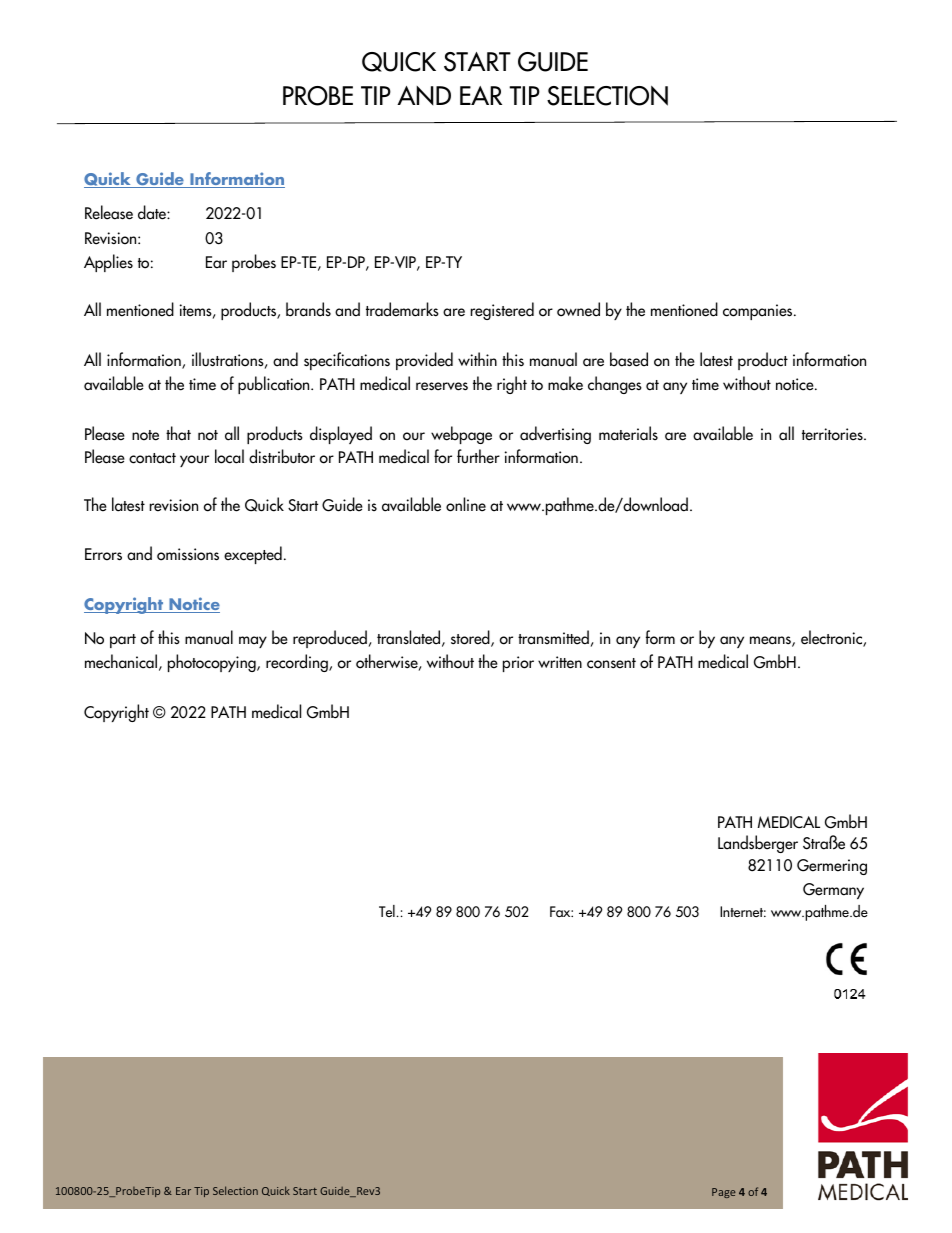 The width and height of the screenshot is (952, 1233). What do you see at coordinates (518, 664) in the screenshot?
I see `prior` at bounding box center [518, 664].
